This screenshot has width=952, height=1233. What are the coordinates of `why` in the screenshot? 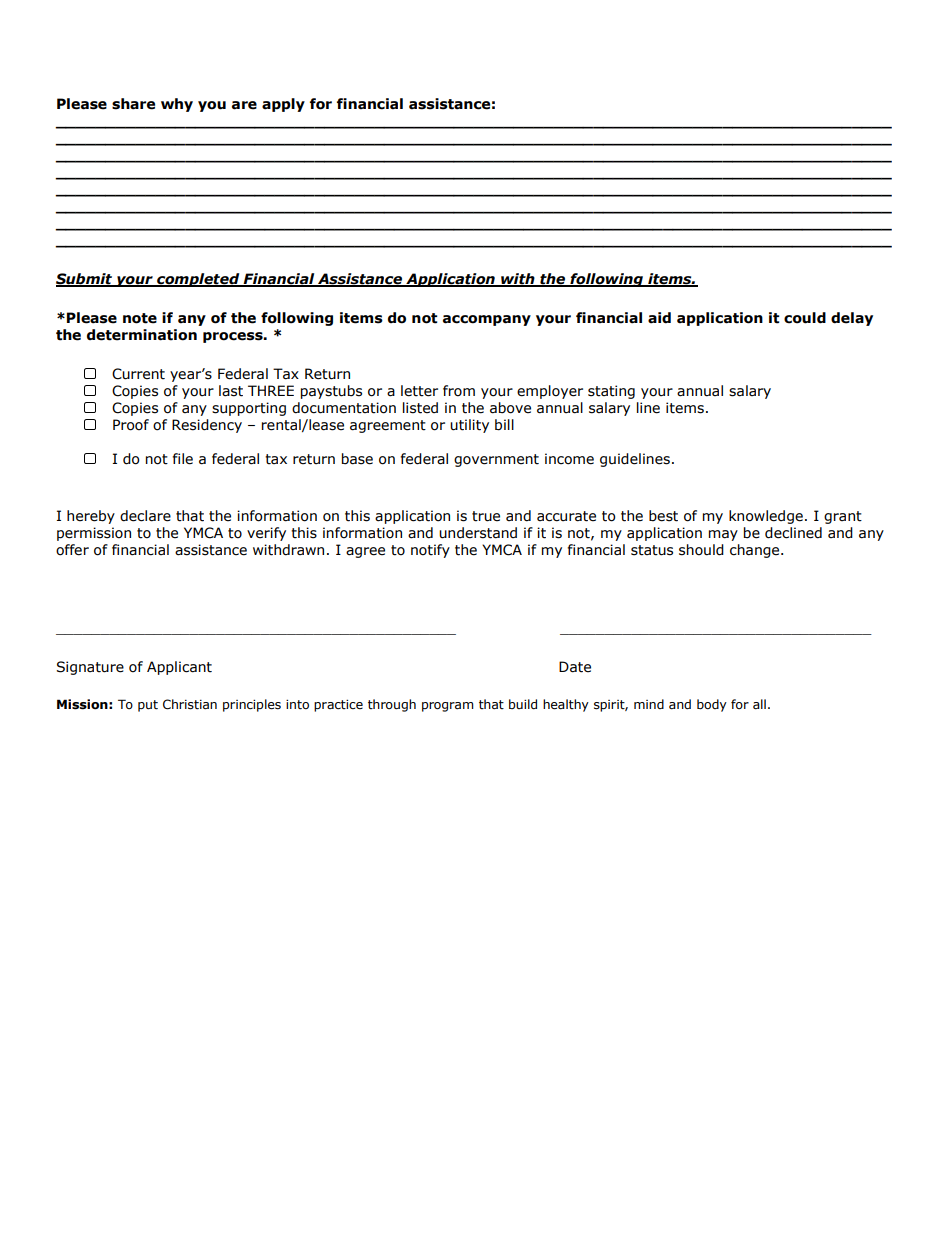 It's located at (177, 105).
